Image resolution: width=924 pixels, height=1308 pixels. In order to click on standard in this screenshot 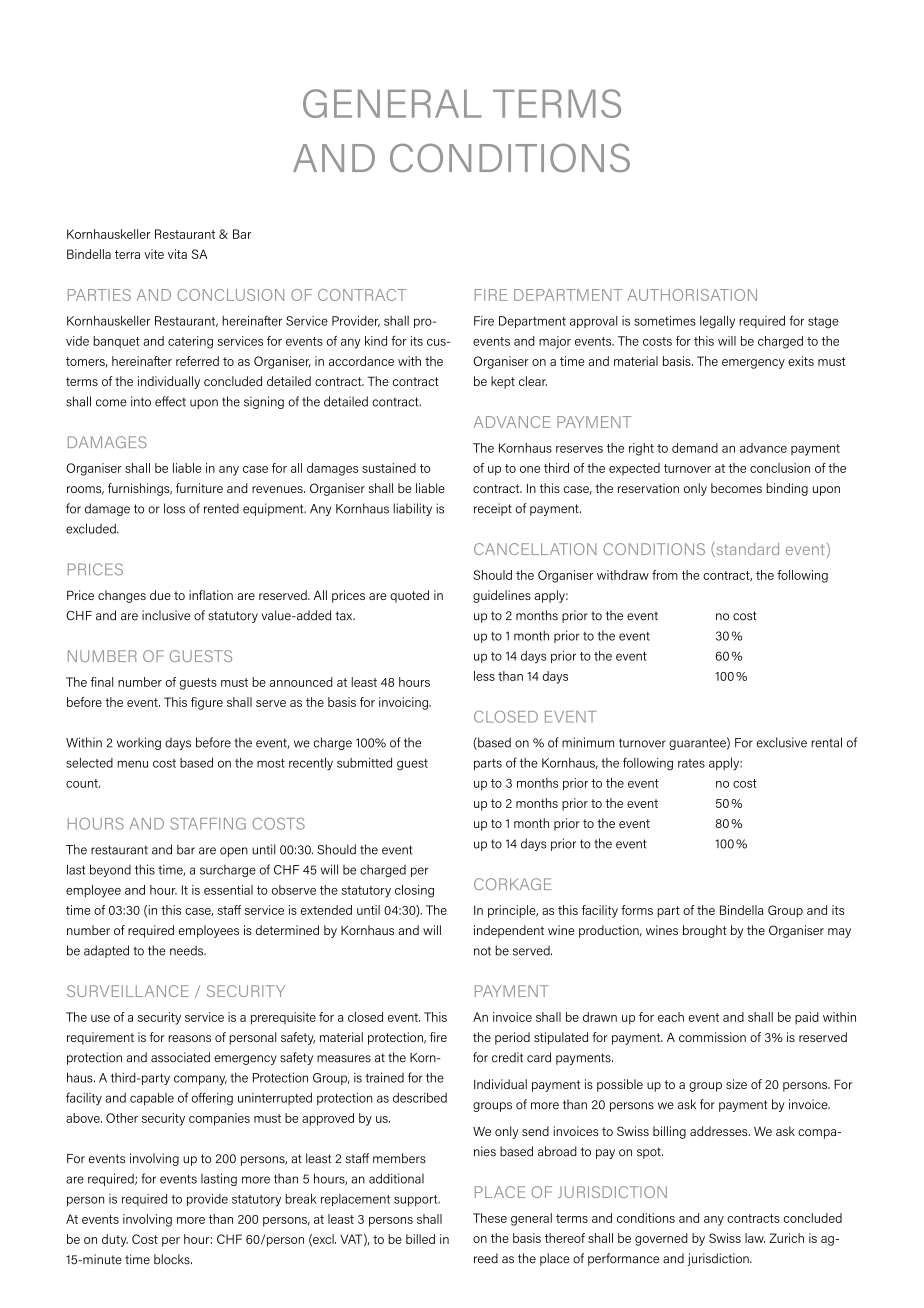, I will do `click(746, 549)`.
